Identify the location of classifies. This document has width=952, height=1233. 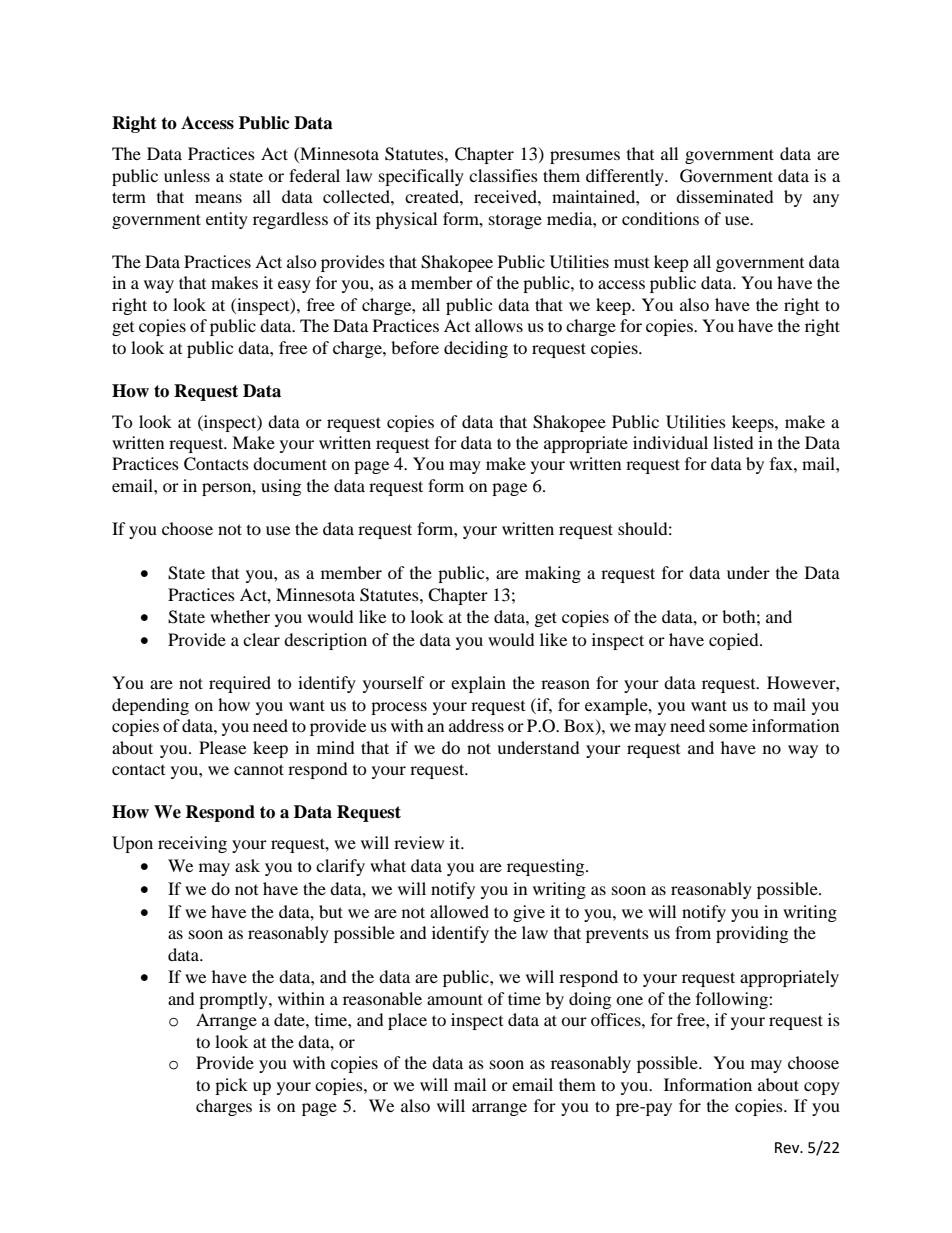
(503, 175).
